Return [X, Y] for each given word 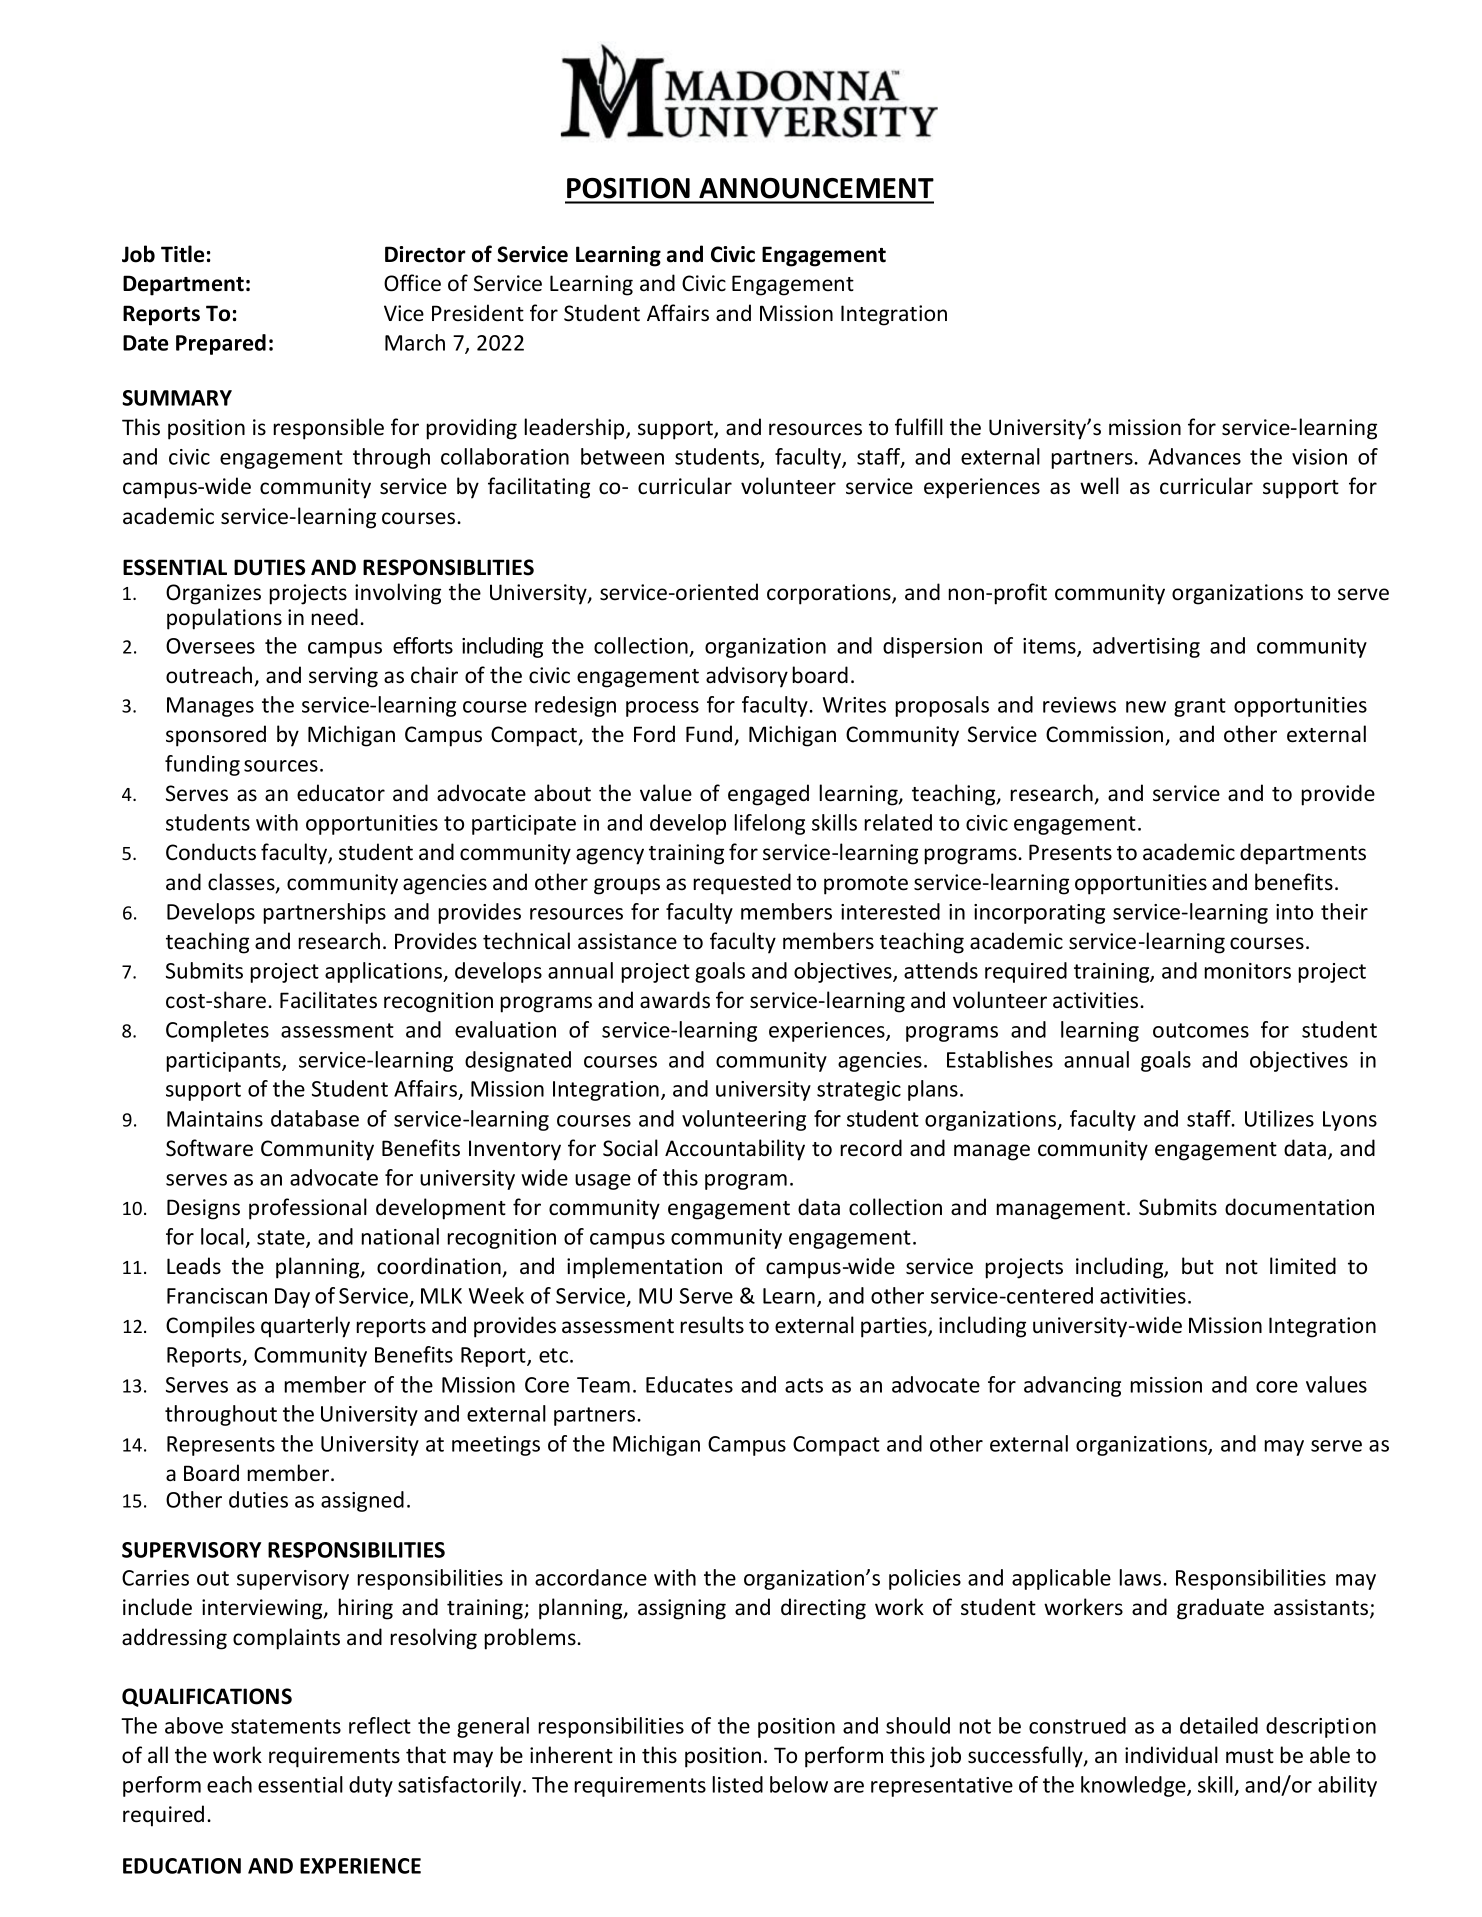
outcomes [1201, 1030]
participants [224, 1062]
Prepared [221, 344]
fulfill [919, 427]
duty [371, 1786]
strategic [859, 1091]
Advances [1194, 456]
